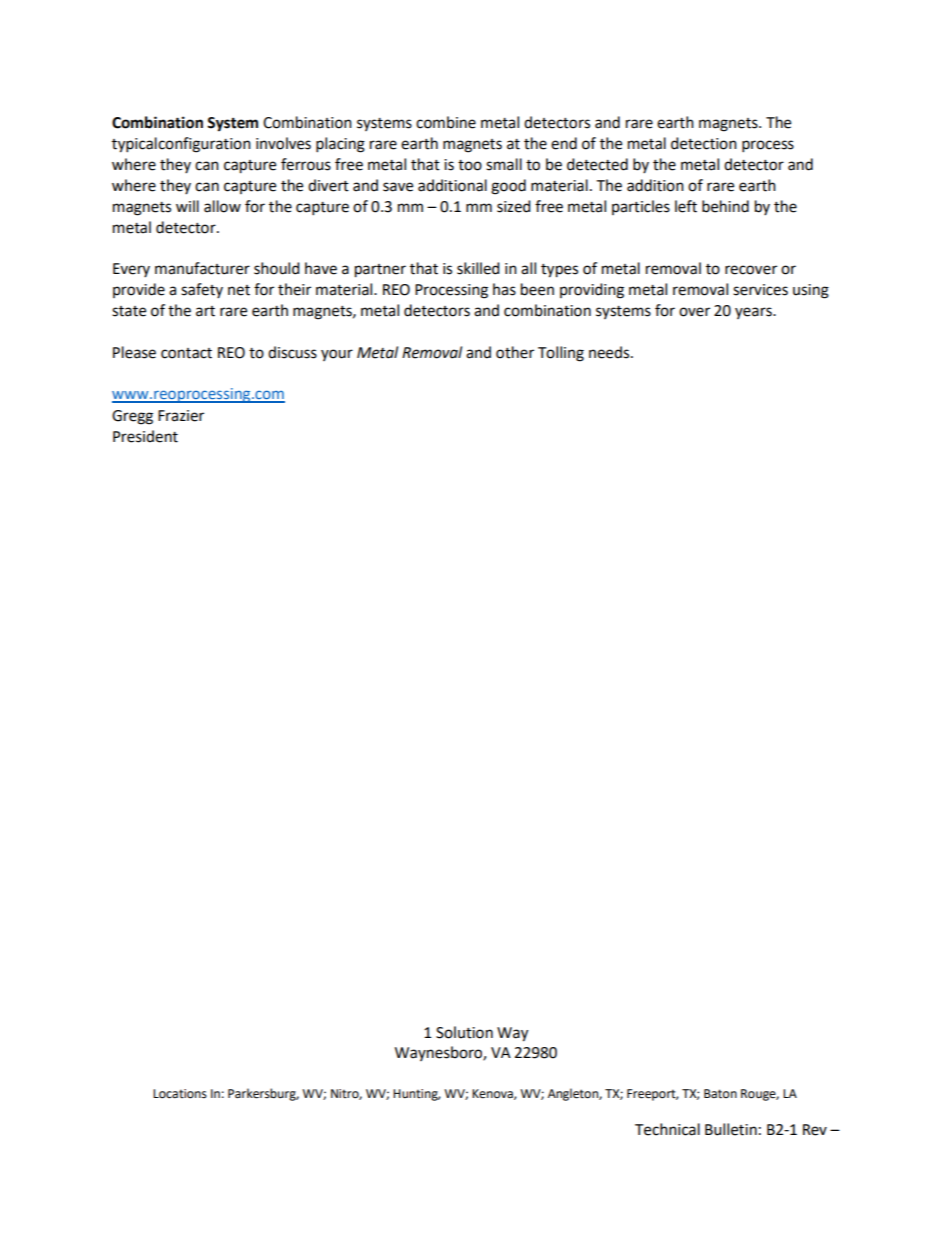 The image size is (952, 1233). Describe the element at coordinates (464, 1032) in the document. I see `Solution` at that location.
